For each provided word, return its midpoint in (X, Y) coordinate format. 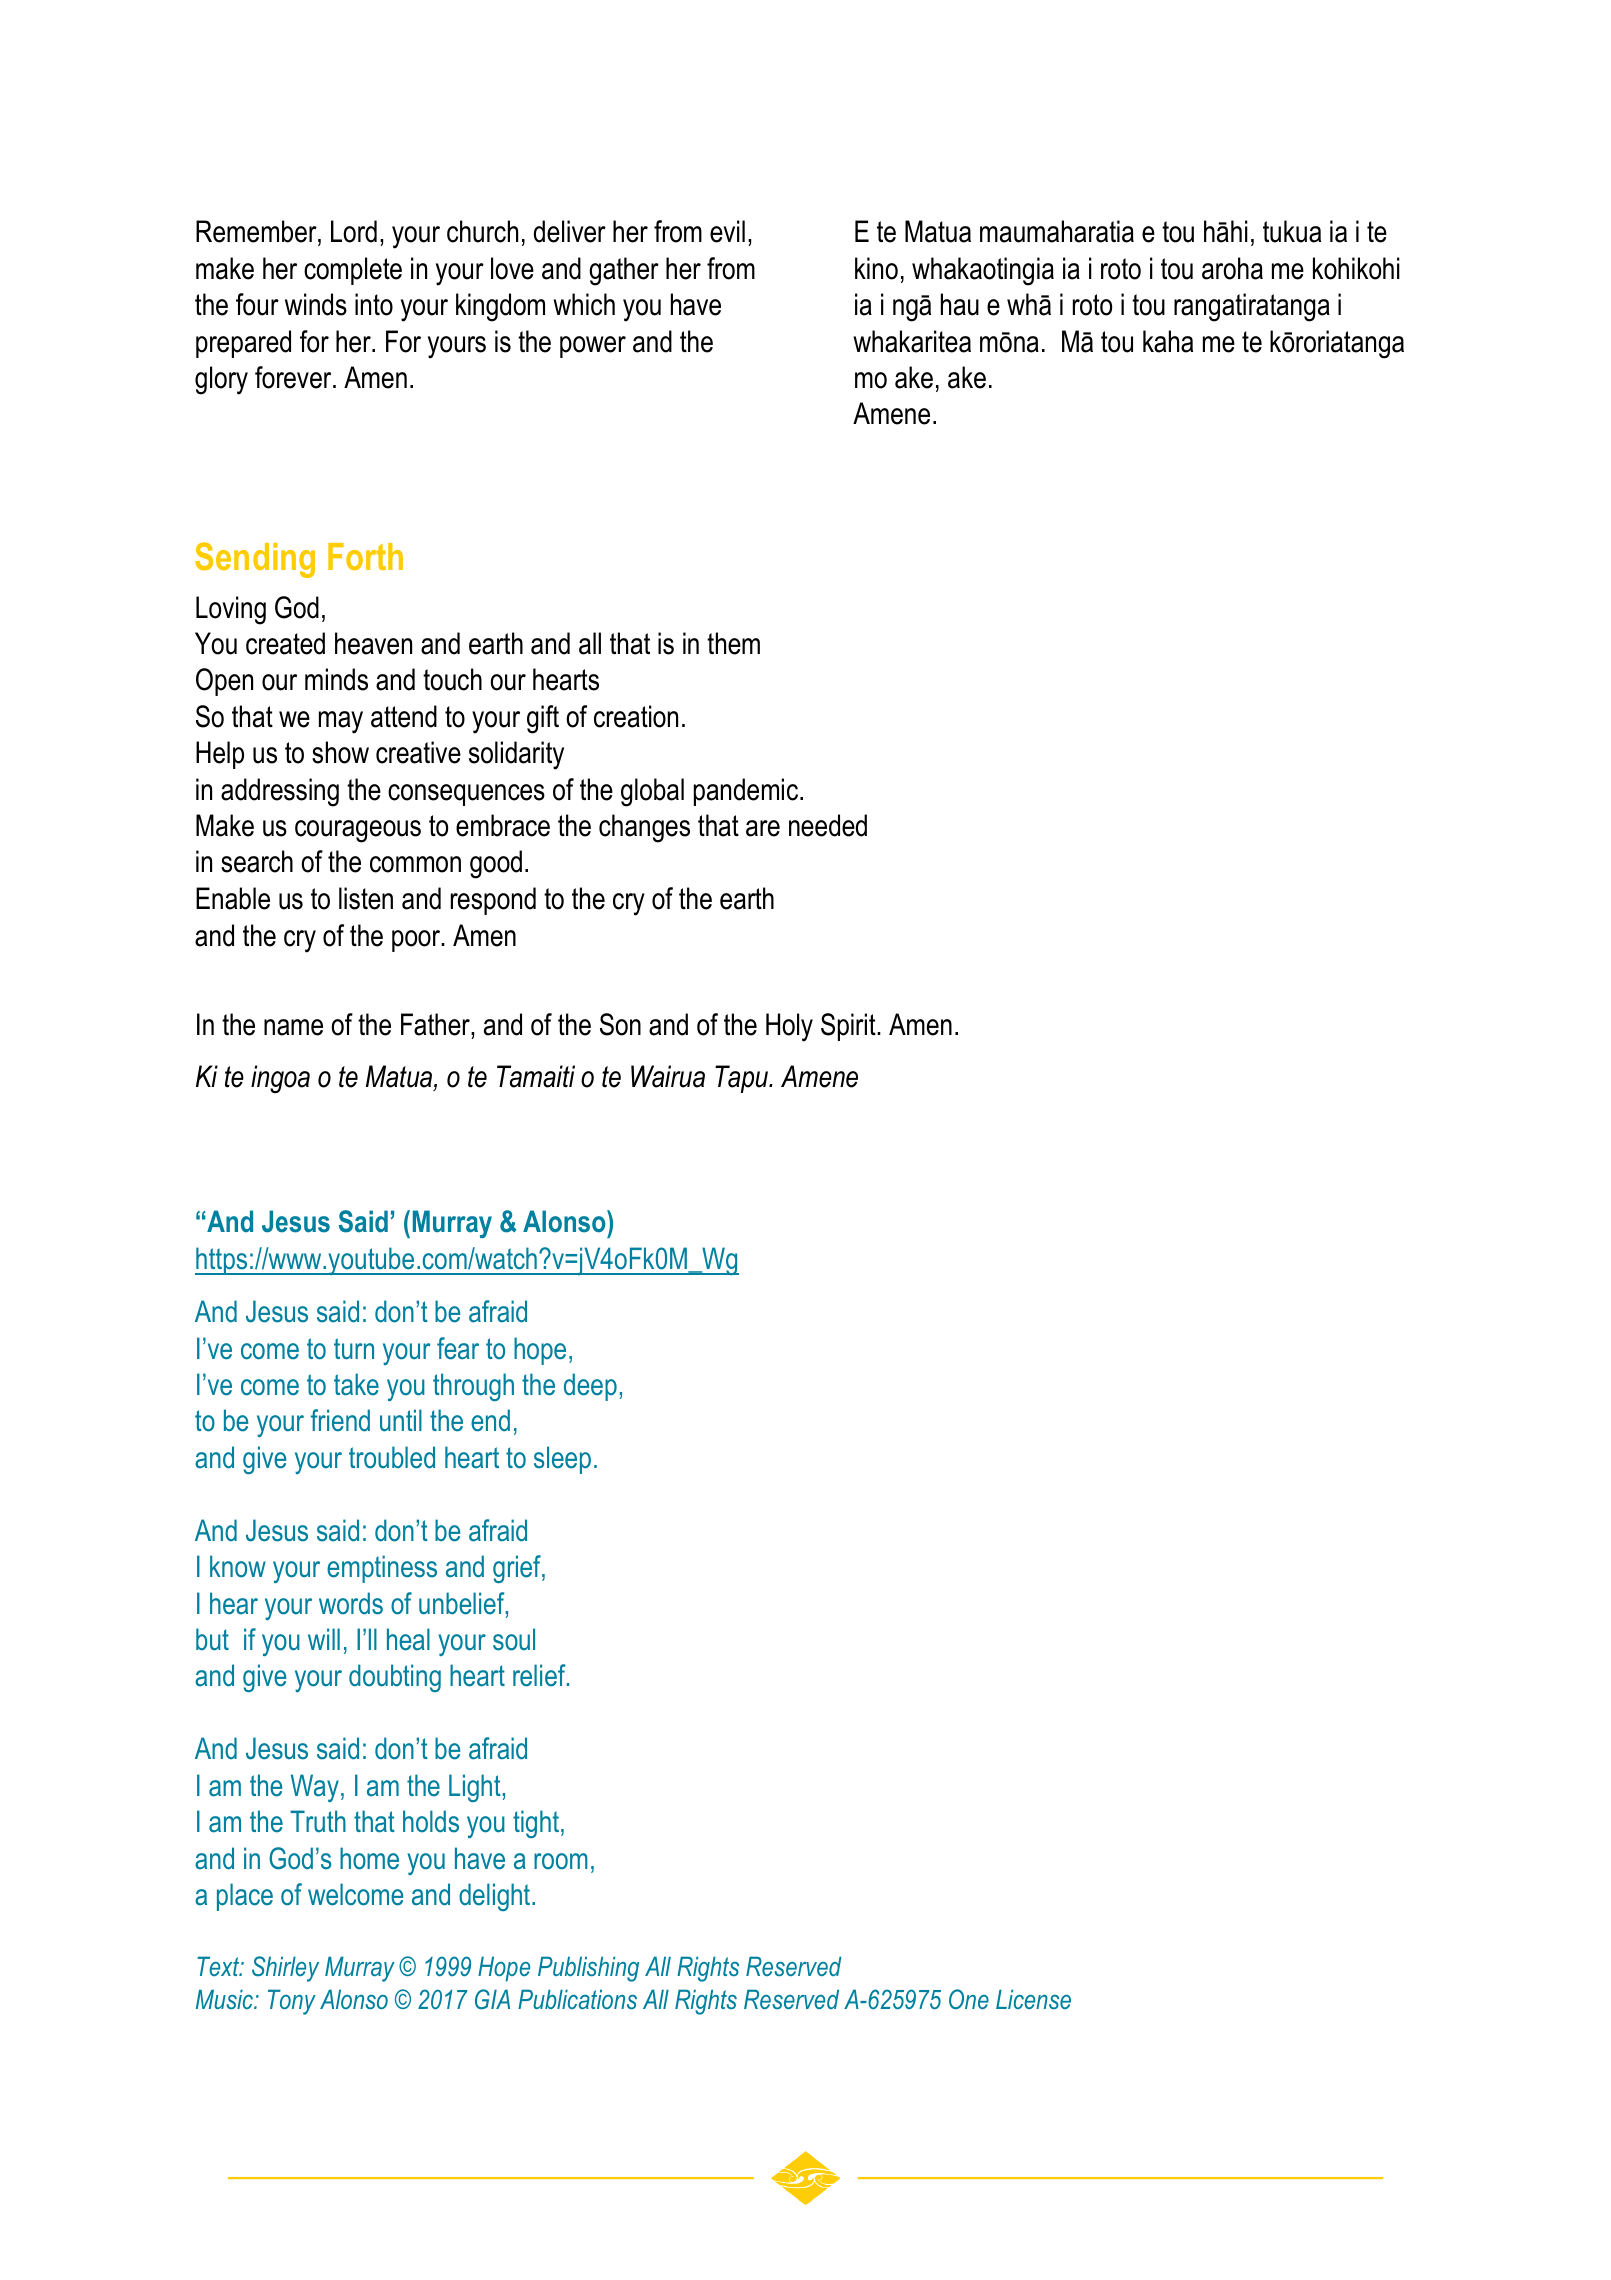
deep (590, 1387)
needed (828, 825)
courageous (358, 831)
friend (340, 1420)
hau (960, 304)
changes (644, 828)
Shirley (285, 1969)
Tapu (743, 1079)
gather (624, 271)
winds (316, 304)
